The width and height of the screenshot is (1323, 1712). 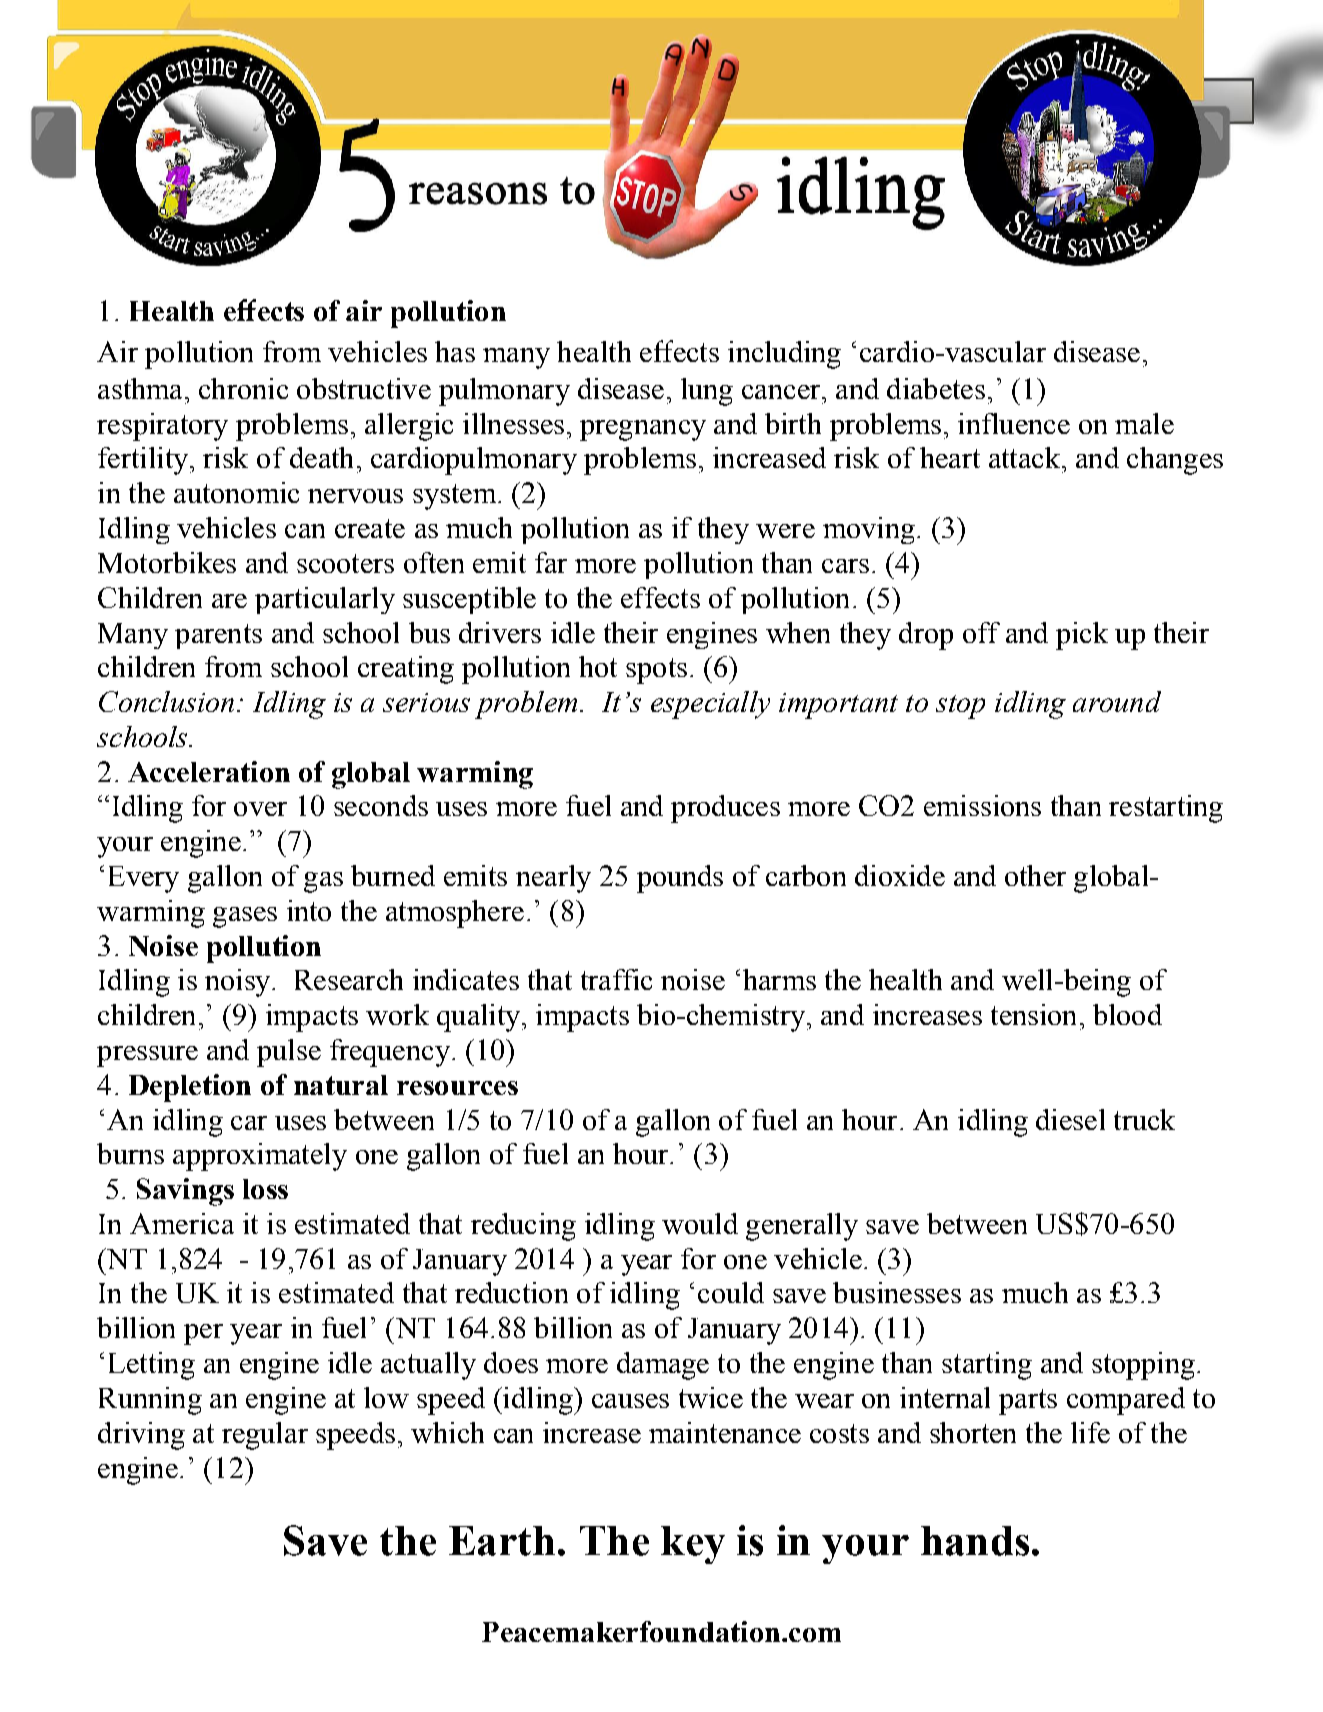 What do you see at coordinates (700, 1223) in the screenshot?
I see `would` at bounding box center [700, 1223].
